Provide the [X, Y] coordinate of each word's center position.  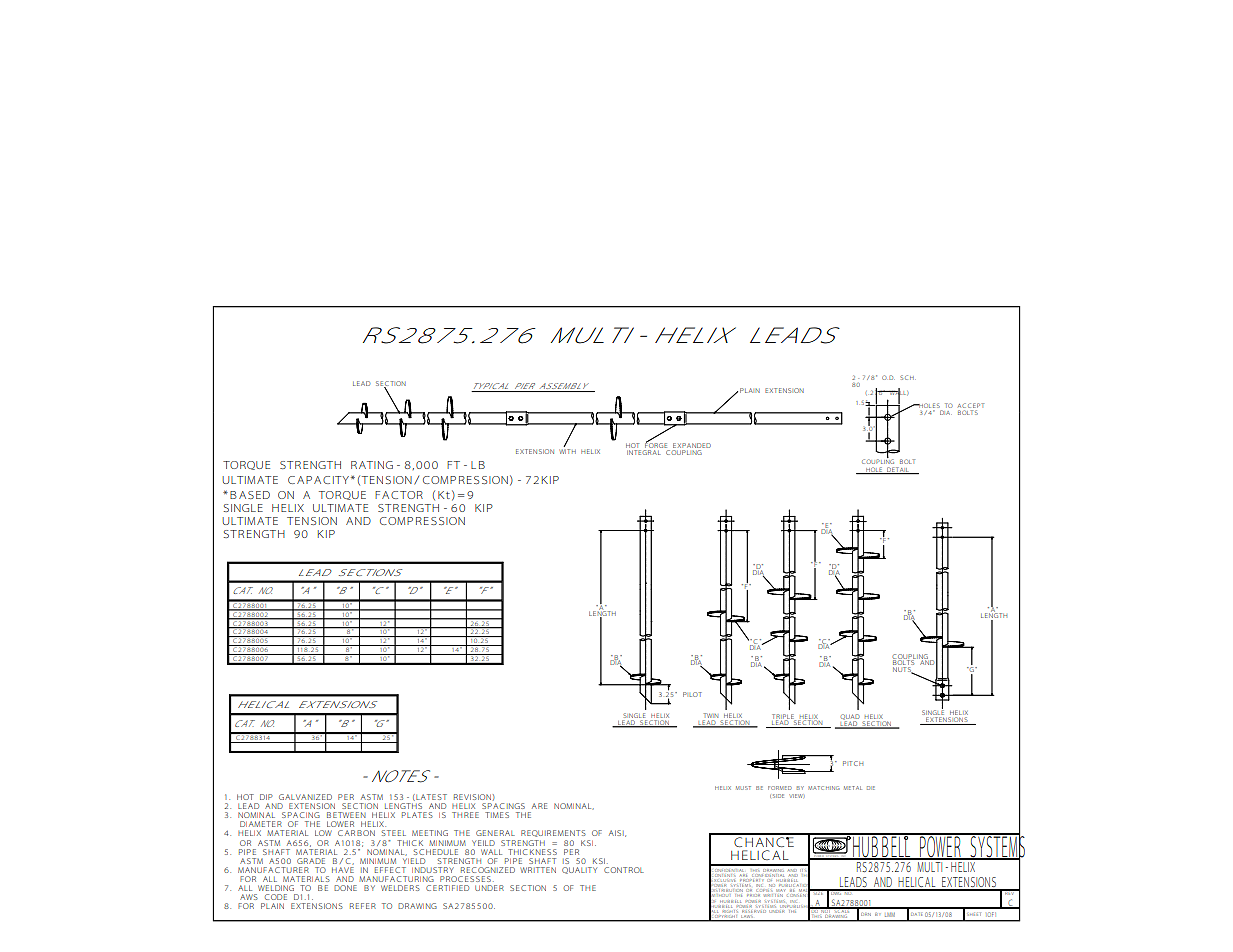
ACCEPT [971, 405]
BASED [250, 495]
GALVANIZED [305, 797]
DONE [345, 888]
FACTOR [399, 495]
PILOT [692, 694]
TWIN [711, 715]
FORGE [656, 444]
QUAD [850, 718]
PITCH [853, 763]
